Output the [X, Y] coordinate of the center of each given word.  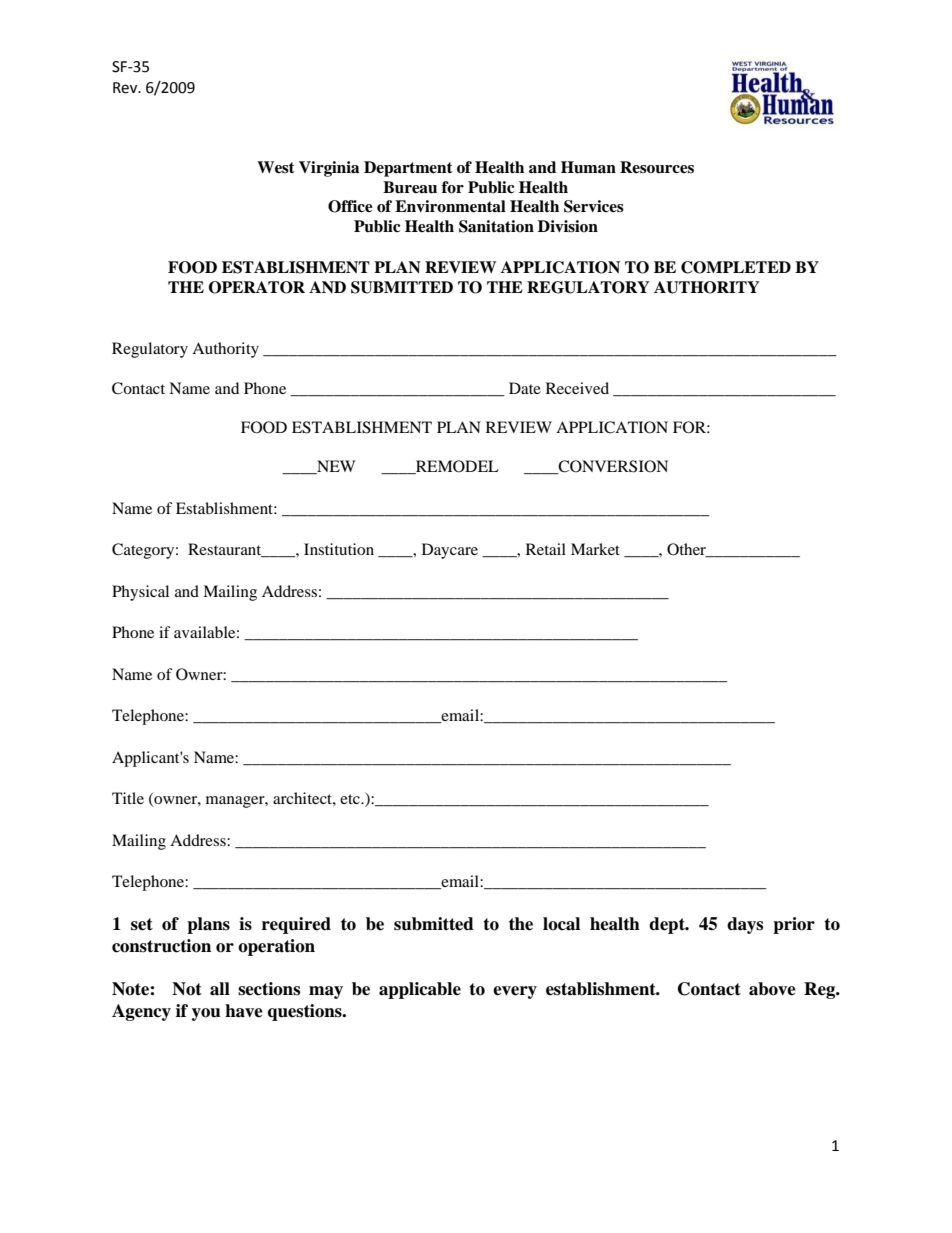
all [220, 989]
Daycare [450, 551]
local [561, 924]
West [276, 167]
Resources [657, 167]
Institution [339, 549]
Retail [546, 549]
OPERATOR [257, 287]
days [745, 925]
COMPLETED [736, 267]
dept [668, 925]
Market [595, 549]
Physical [140, 593]
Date [525, 388]
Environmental [450, 206]
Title [128, 798]
